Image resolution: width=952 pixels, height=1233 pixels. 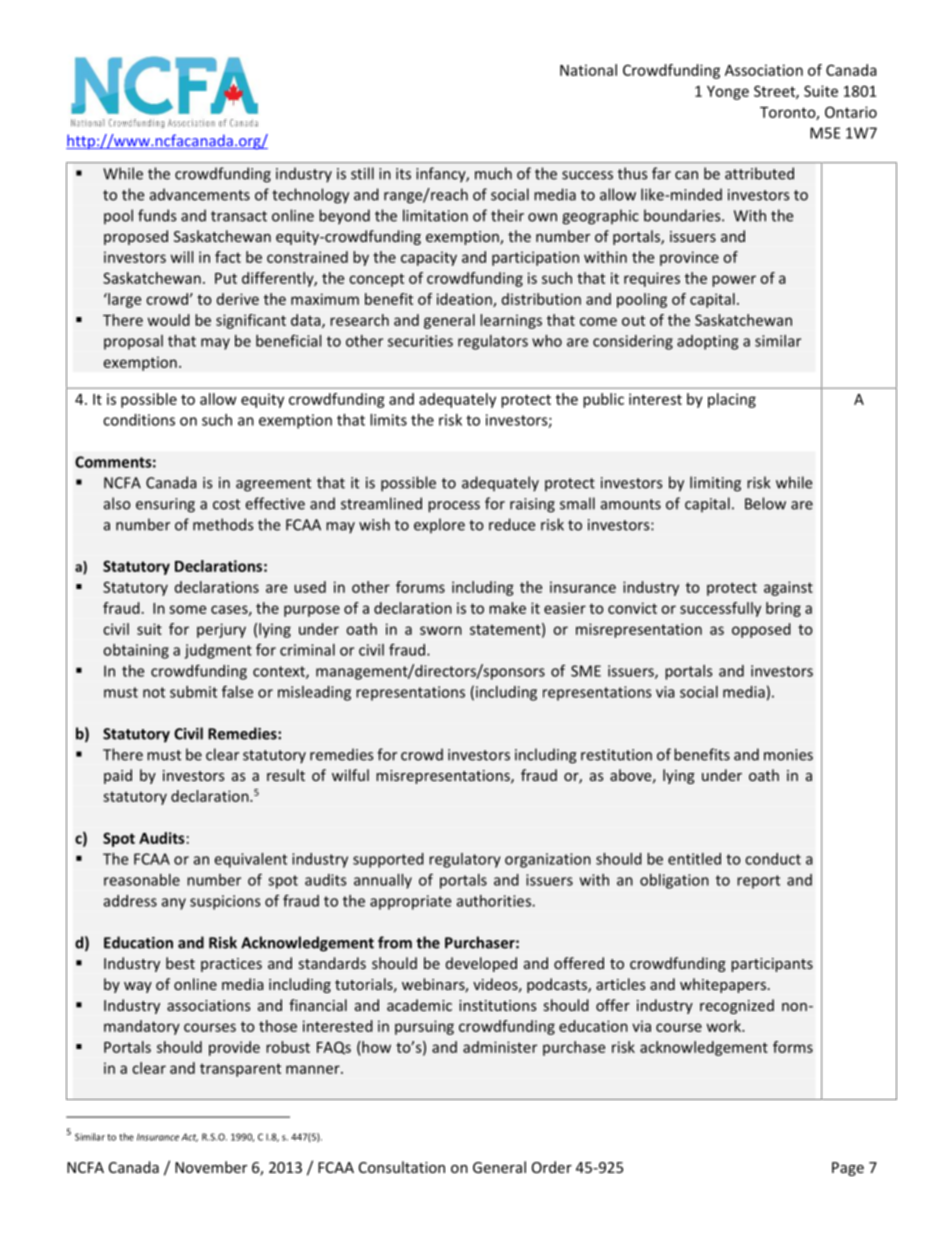 I want to click on suspicions, so click(x=225, y=902).
